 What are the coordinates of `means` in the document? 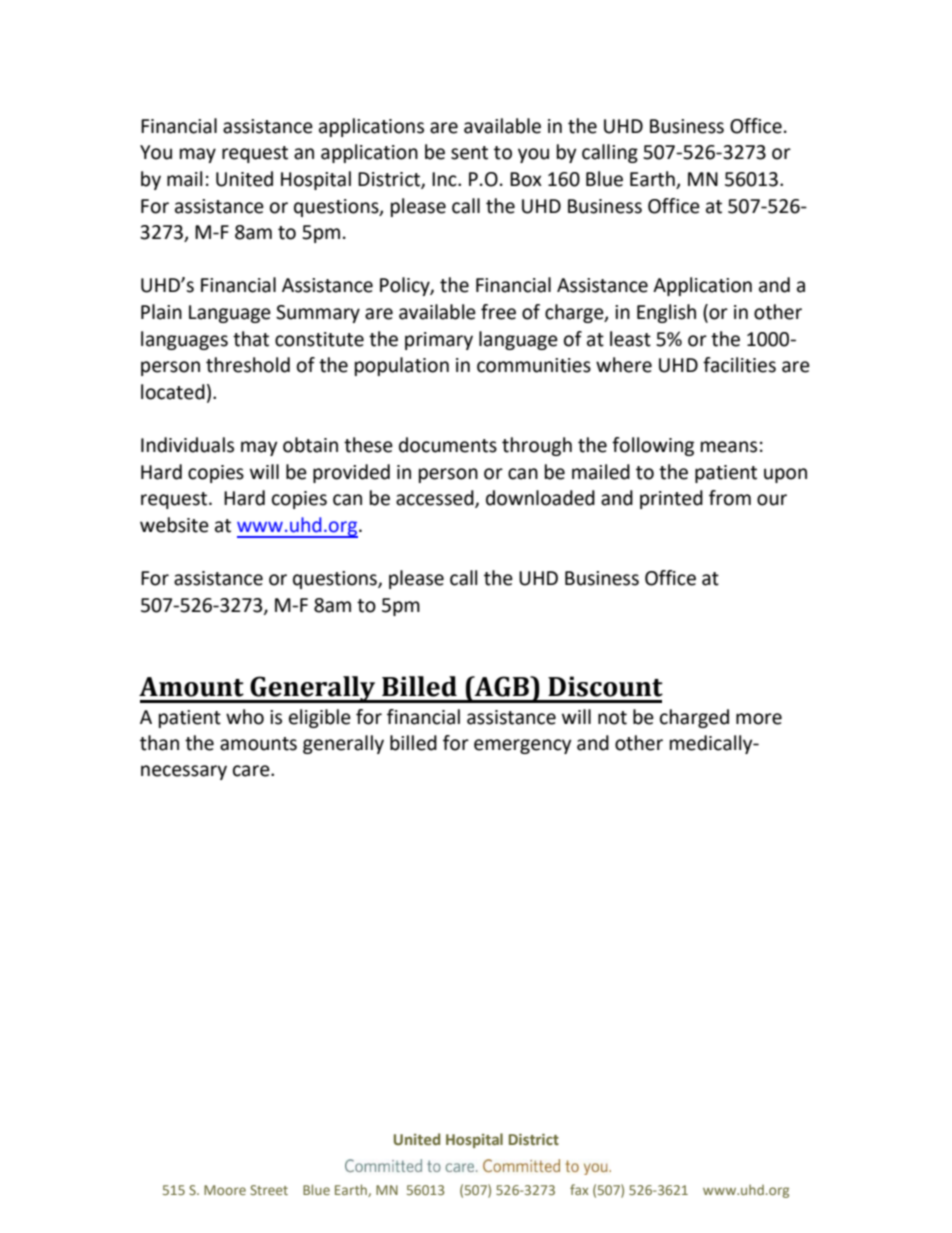 It's located at (729, 447).
